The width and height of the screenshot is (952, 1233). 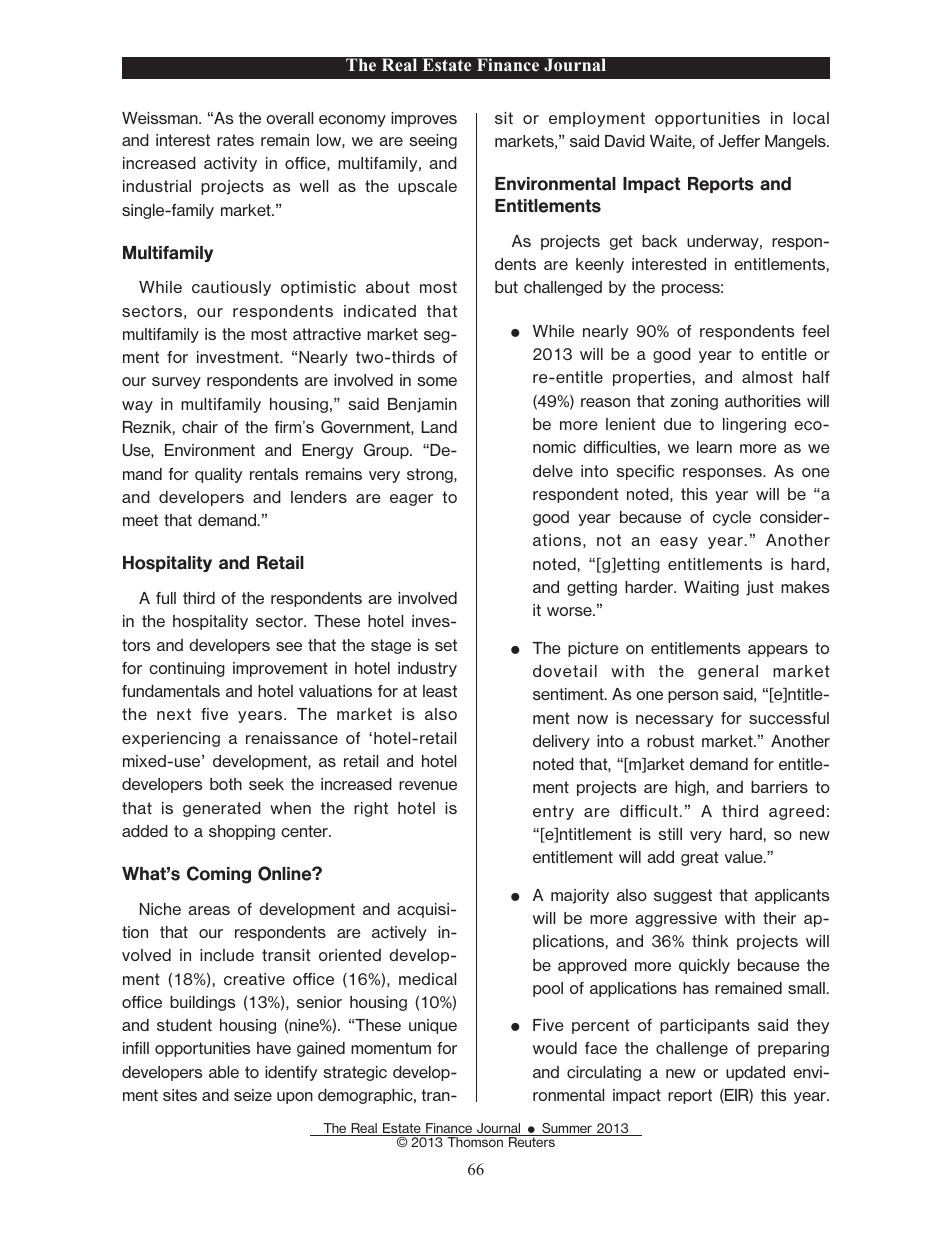 What do you see at coordinates (446, 645) in the screenshot?
I see `set` at bounding box center [446, 645].
